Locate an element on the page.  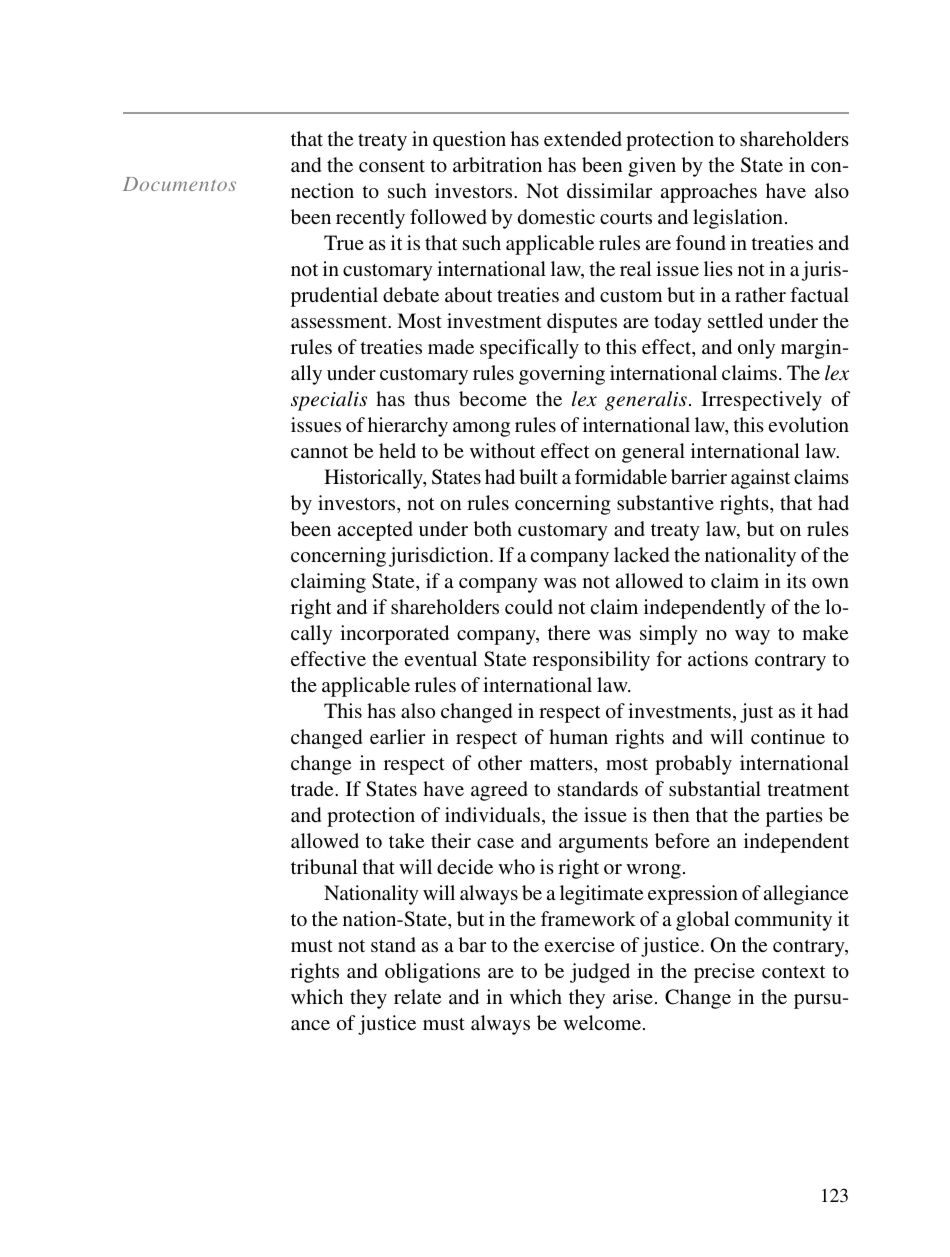
its is located at coordinates (796, 580).
